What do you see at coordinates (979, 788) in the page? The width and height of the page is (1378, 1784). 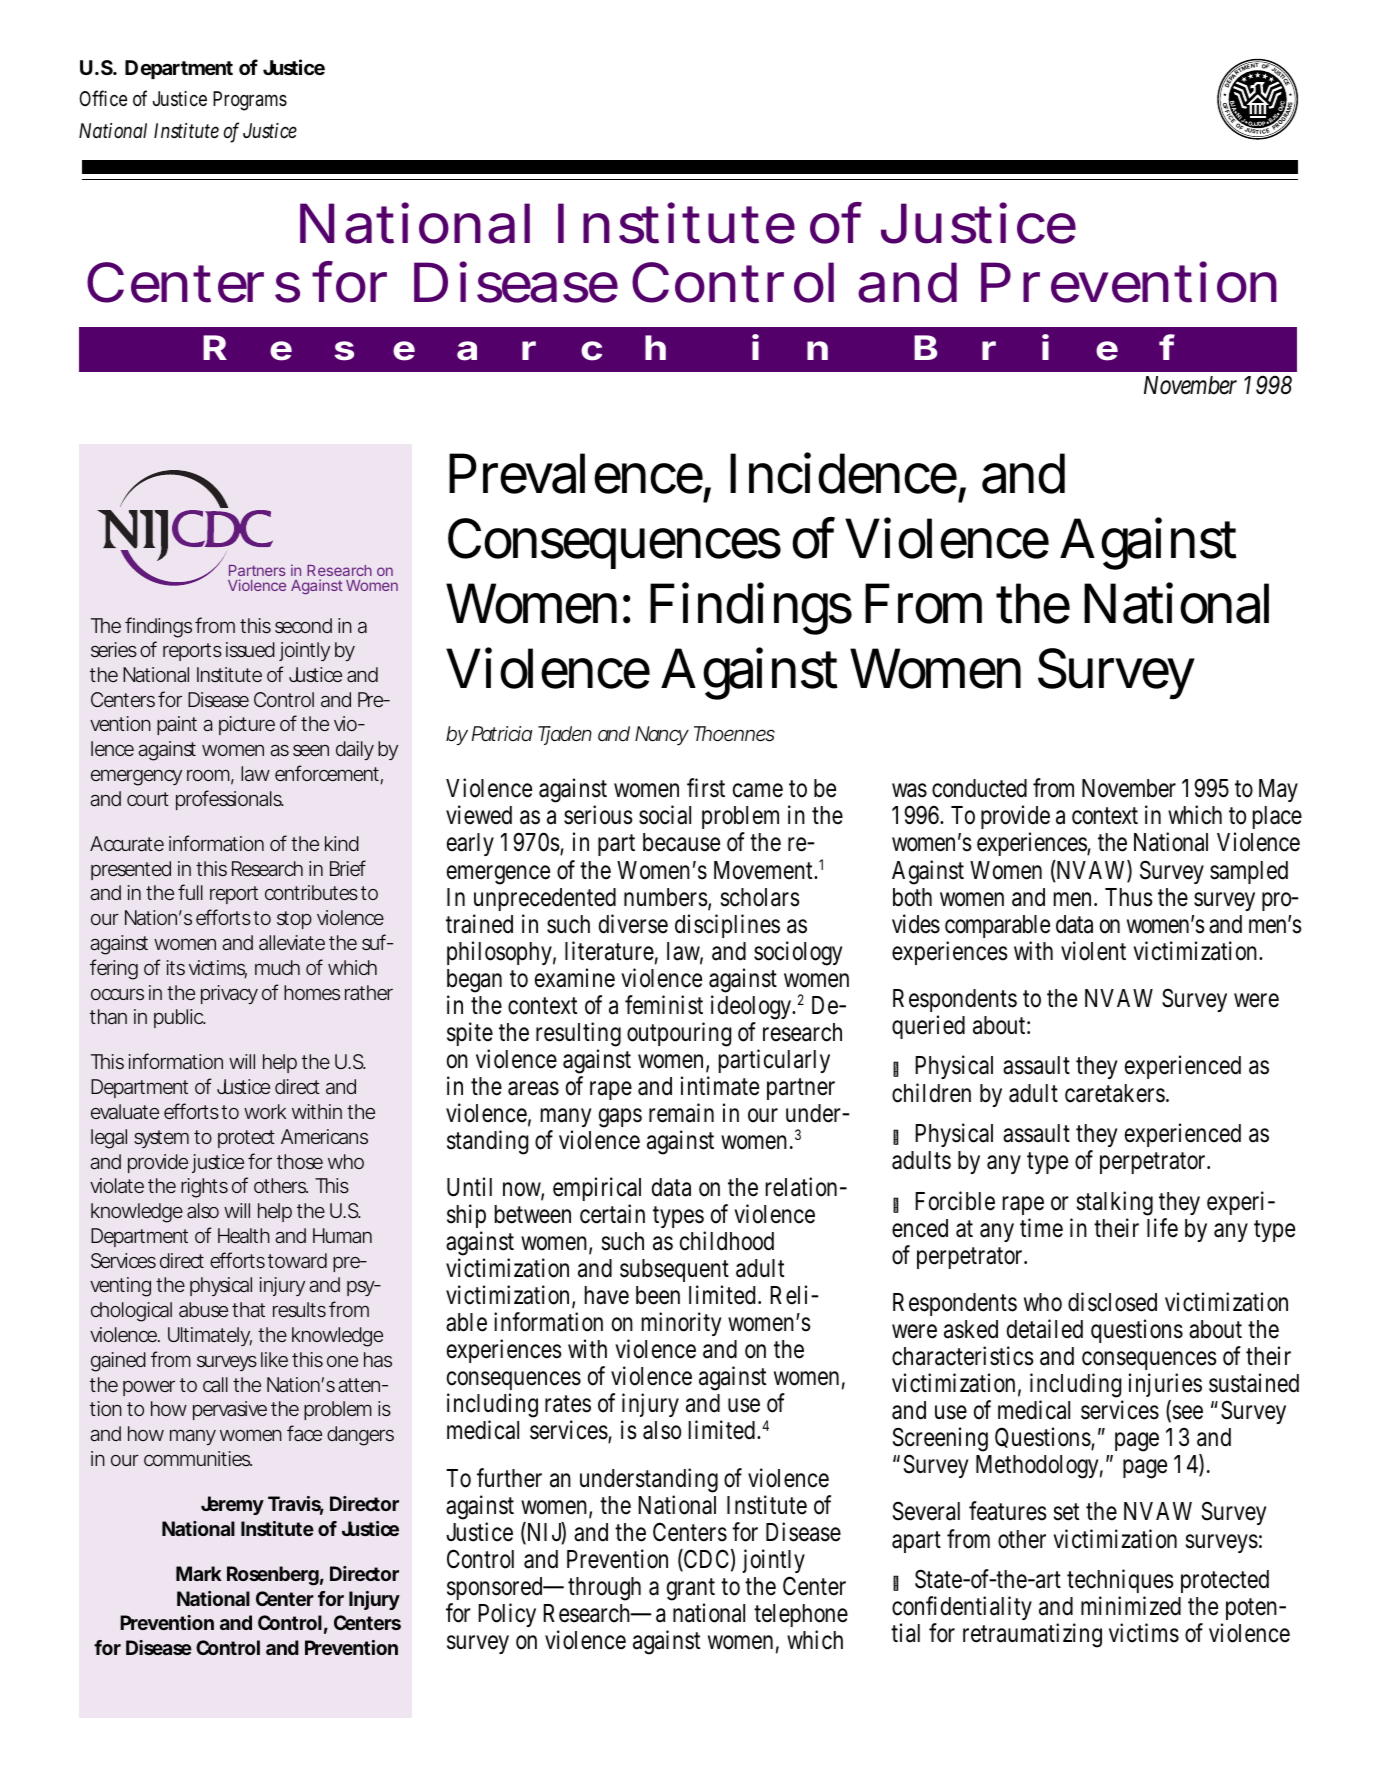 I see `conducted` at bounding box center [979, 788].
